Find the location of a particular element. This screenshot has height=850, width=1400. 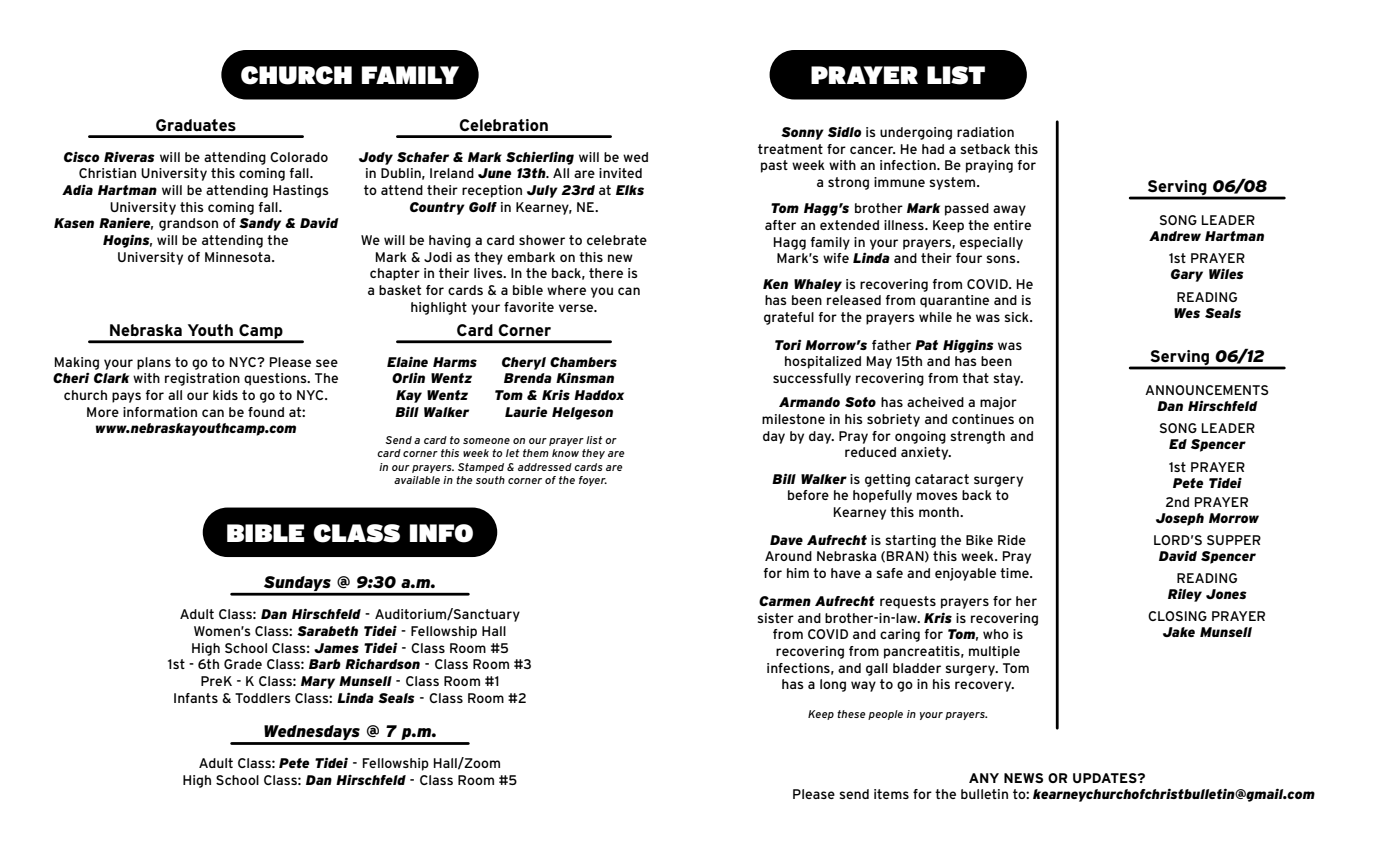

Graduates is located at coordinates (196, 125).
